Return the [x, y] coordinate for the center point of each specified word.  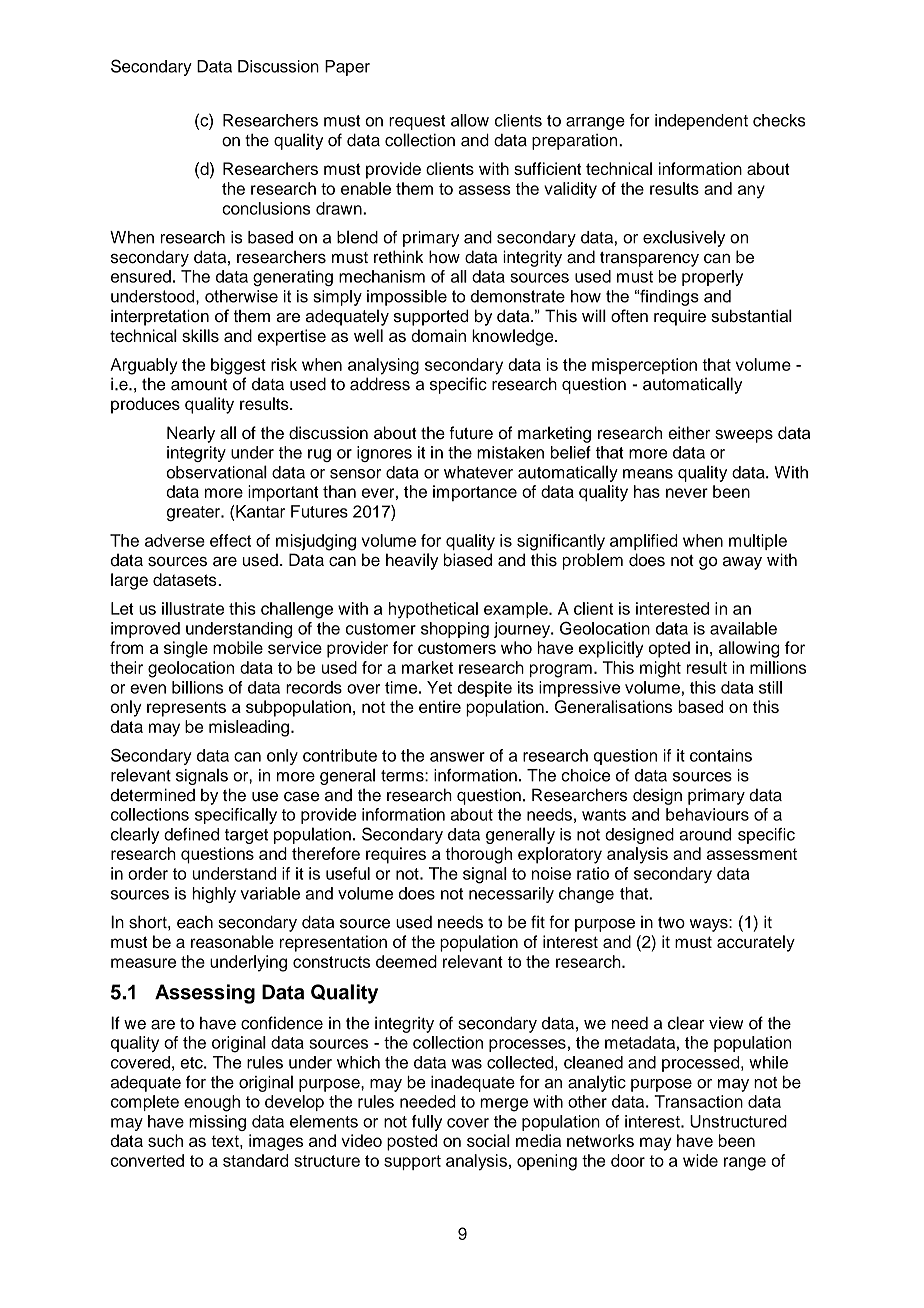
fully [427, 1123]
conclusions [266, 208]
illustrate [193, 608]
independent [701, 122]
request [417, 122]
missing [217, 1123]
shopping [455, 630]
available [743, 628]
